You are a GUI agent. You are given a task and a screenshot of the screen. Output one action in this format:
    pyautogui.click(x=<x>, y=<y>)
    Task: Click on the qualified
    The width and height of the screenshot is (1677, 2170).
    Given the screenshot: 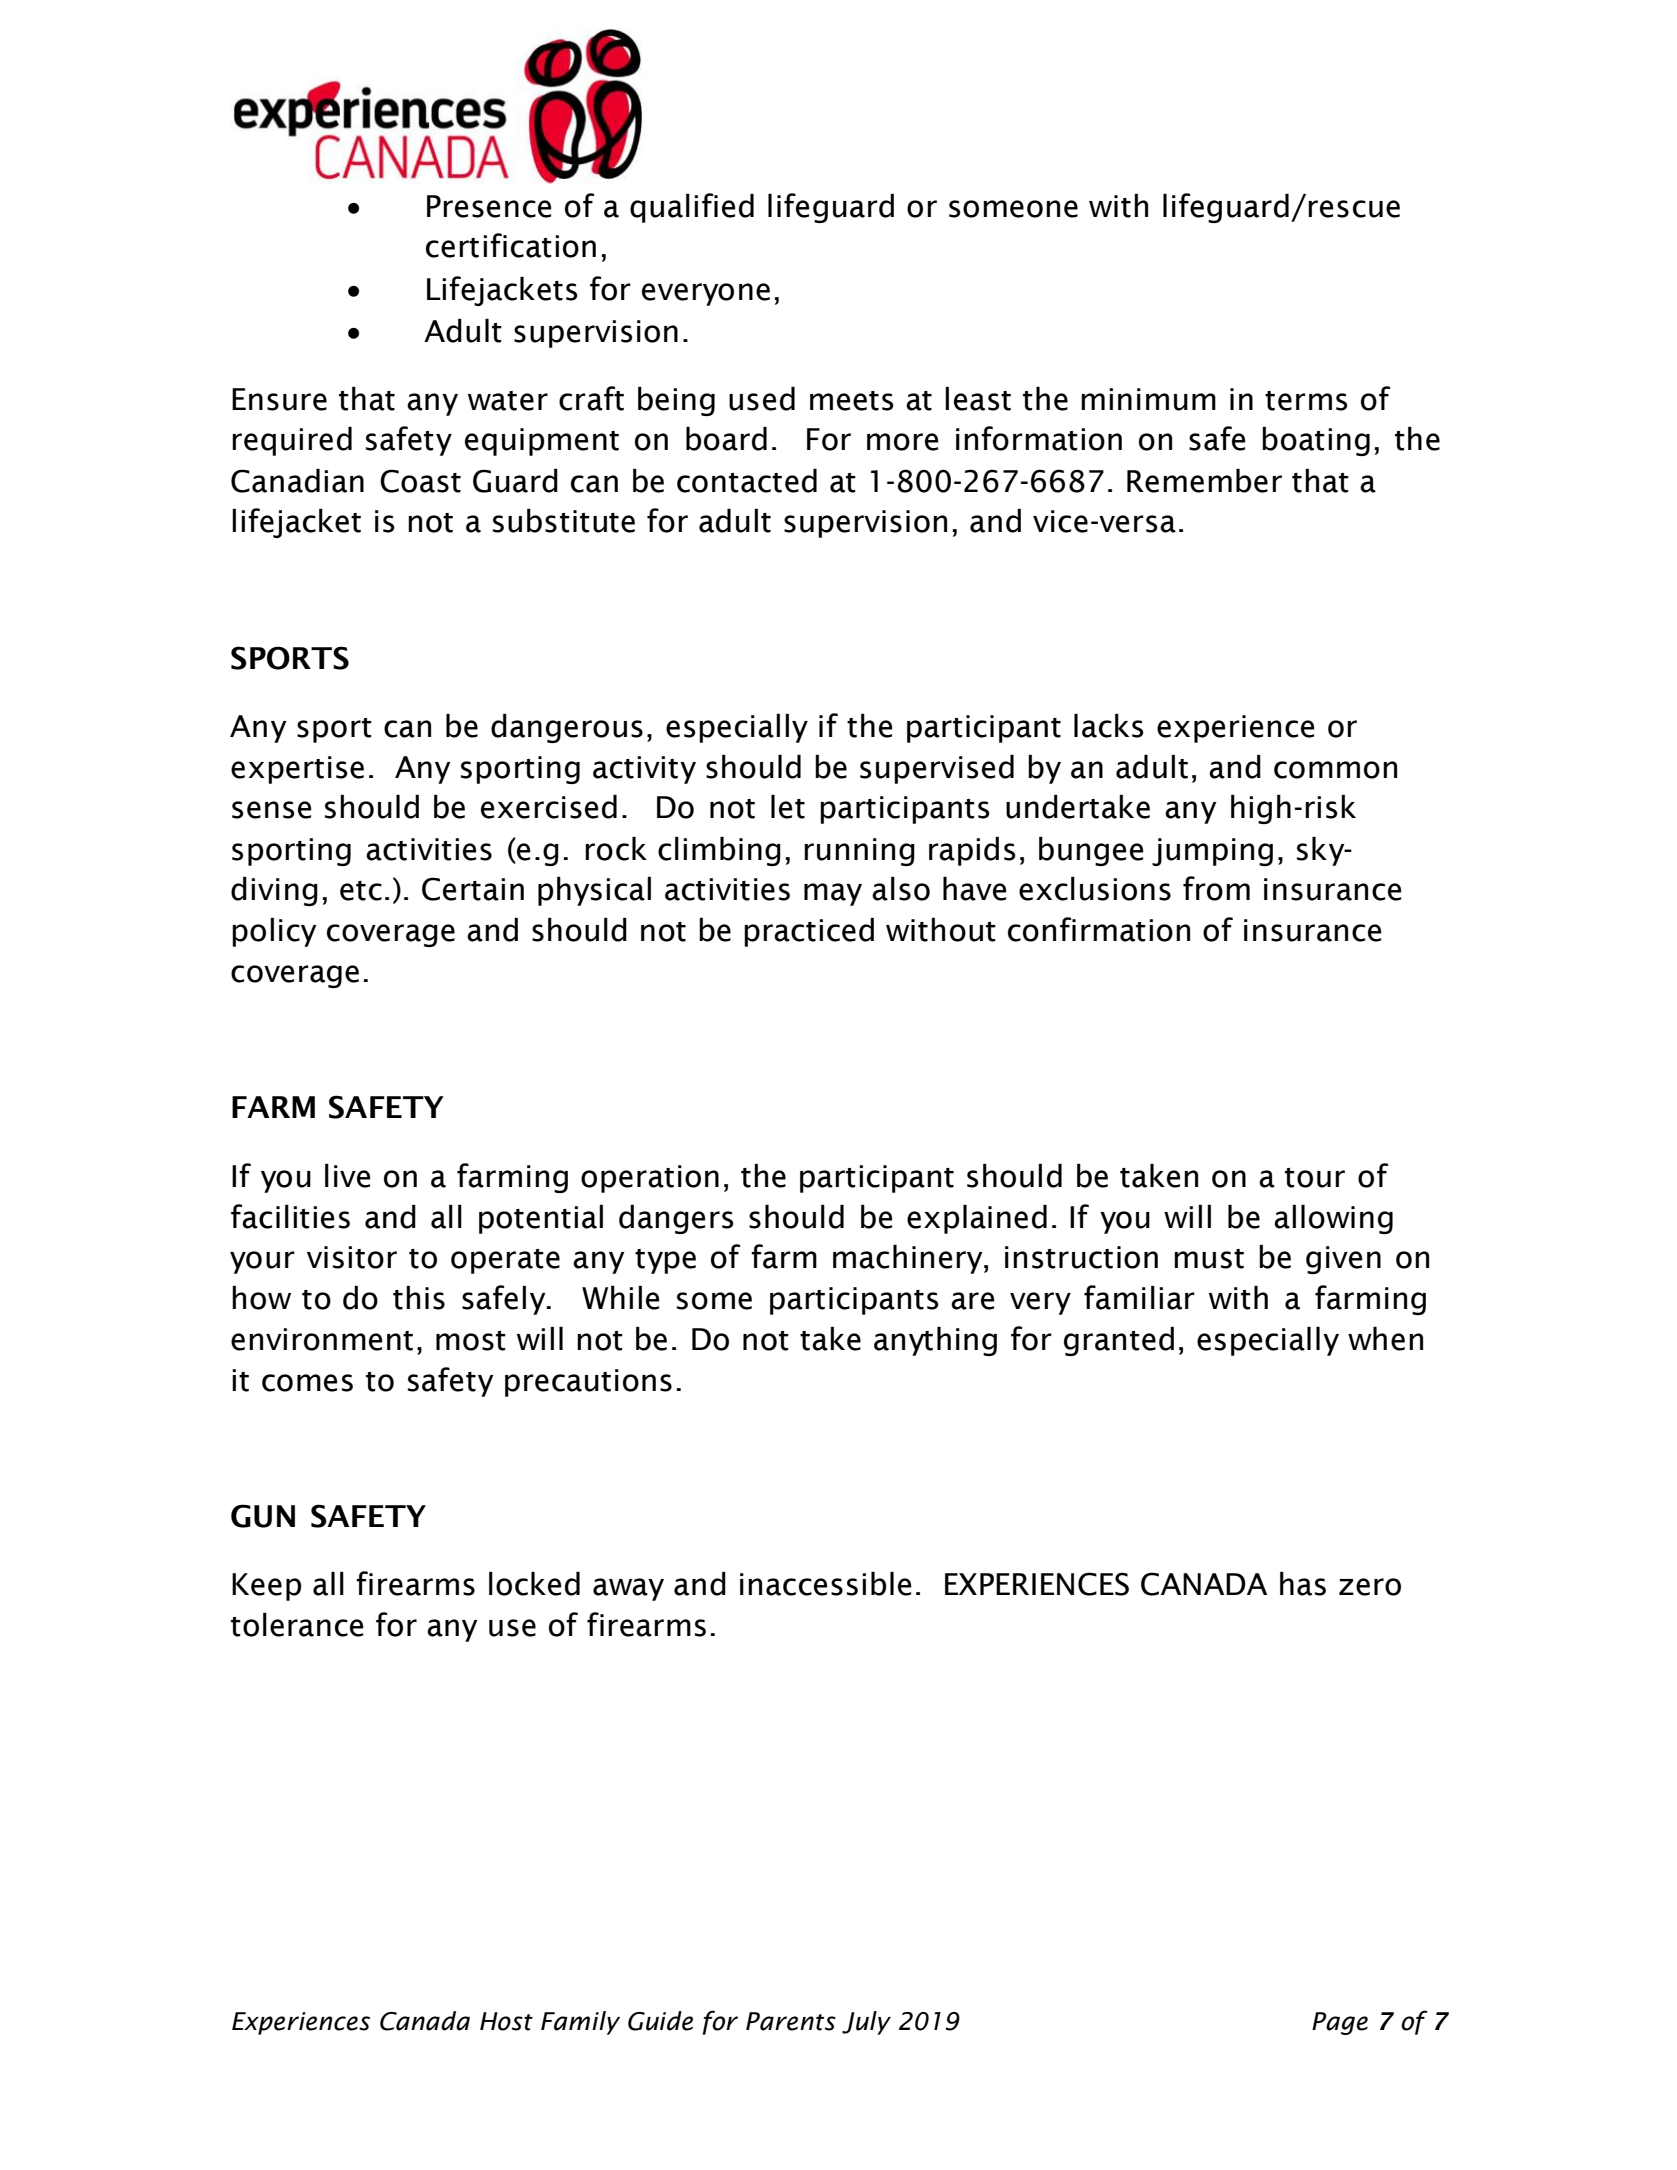 What is the action you would take?
    pyautogui.click(x=692, y=208)
